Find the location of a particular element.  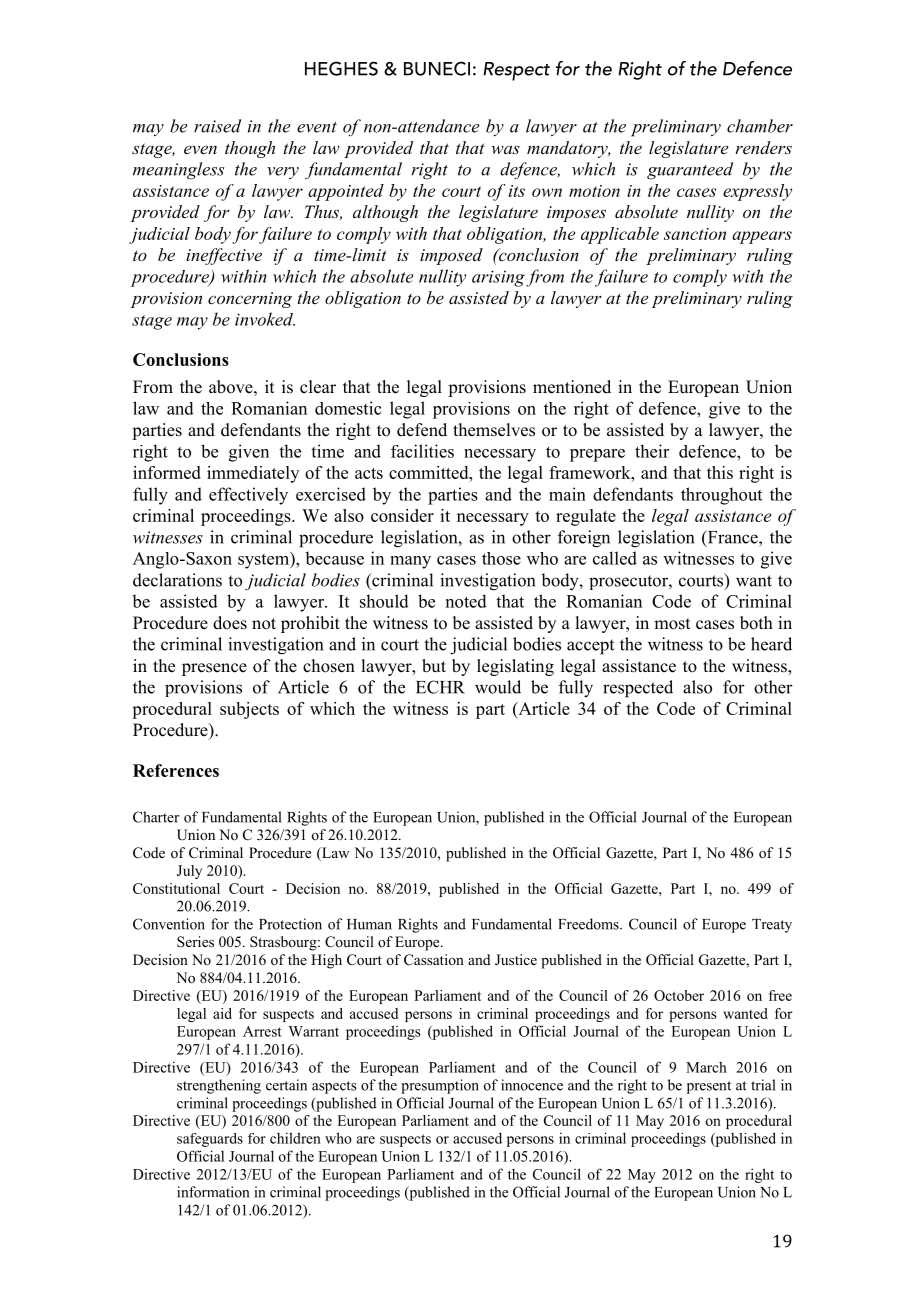

was is located at coordinates (505, 150).
